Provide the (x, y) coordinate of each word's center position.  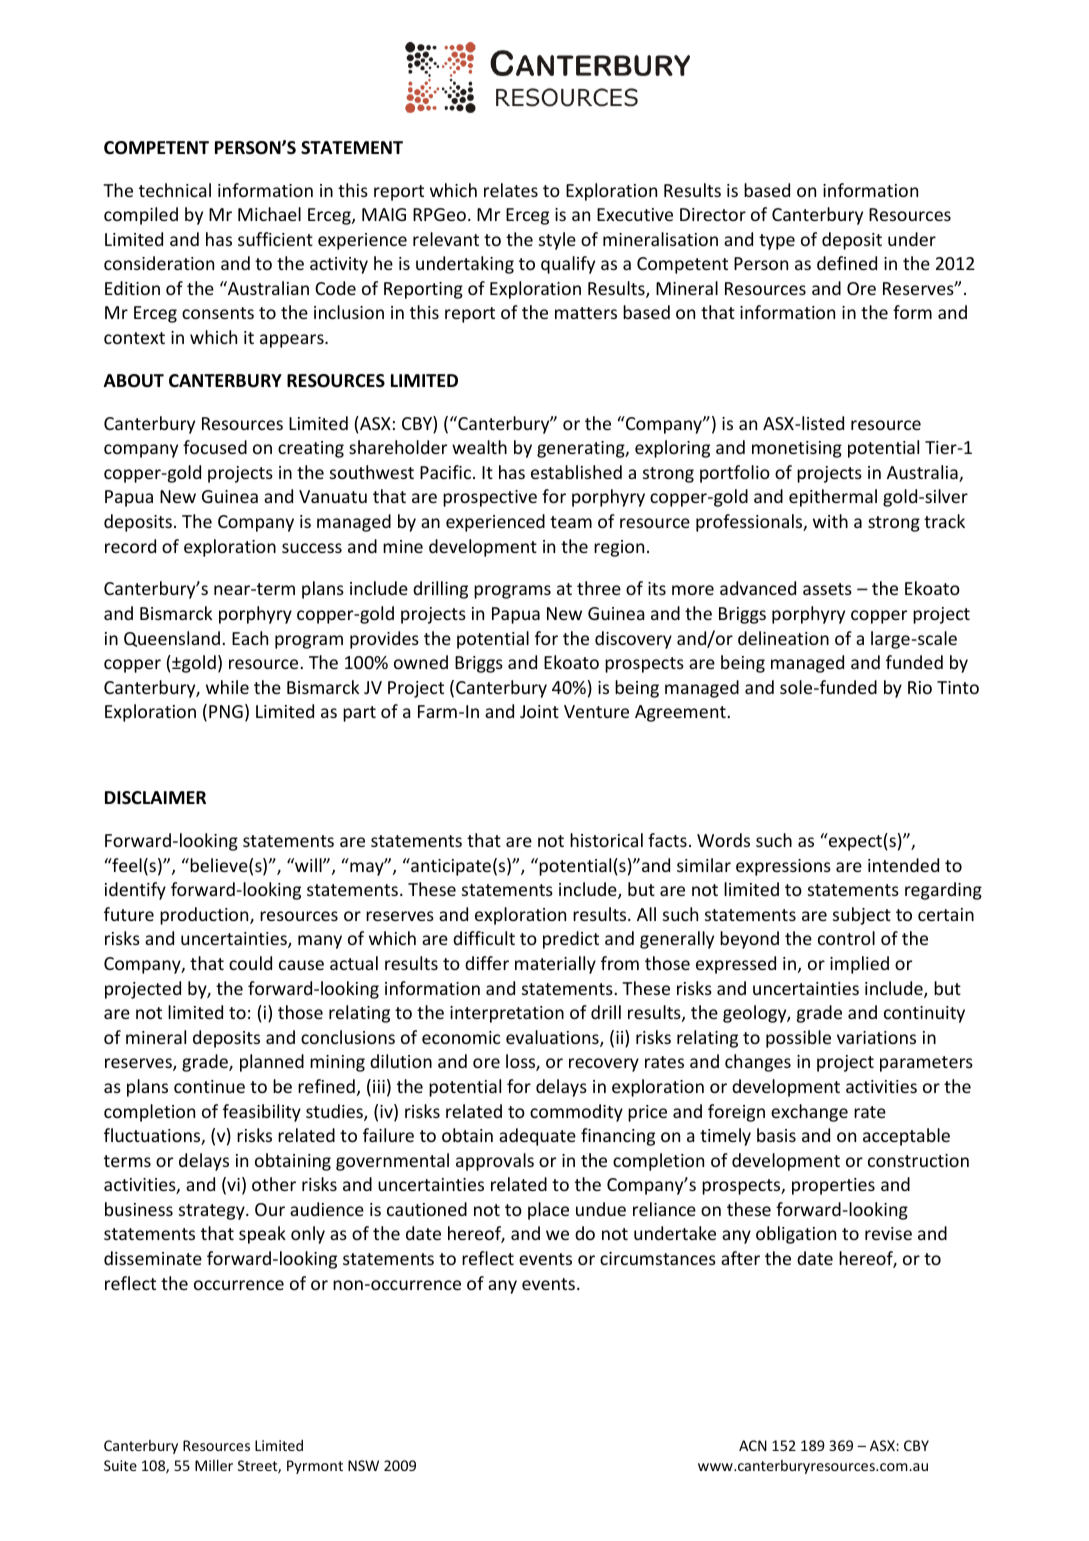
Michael (269, 214)
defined (847, 263)
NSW (363, 1465)
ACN (753, 1445)
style (557, 241)
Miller (214, 1465)
